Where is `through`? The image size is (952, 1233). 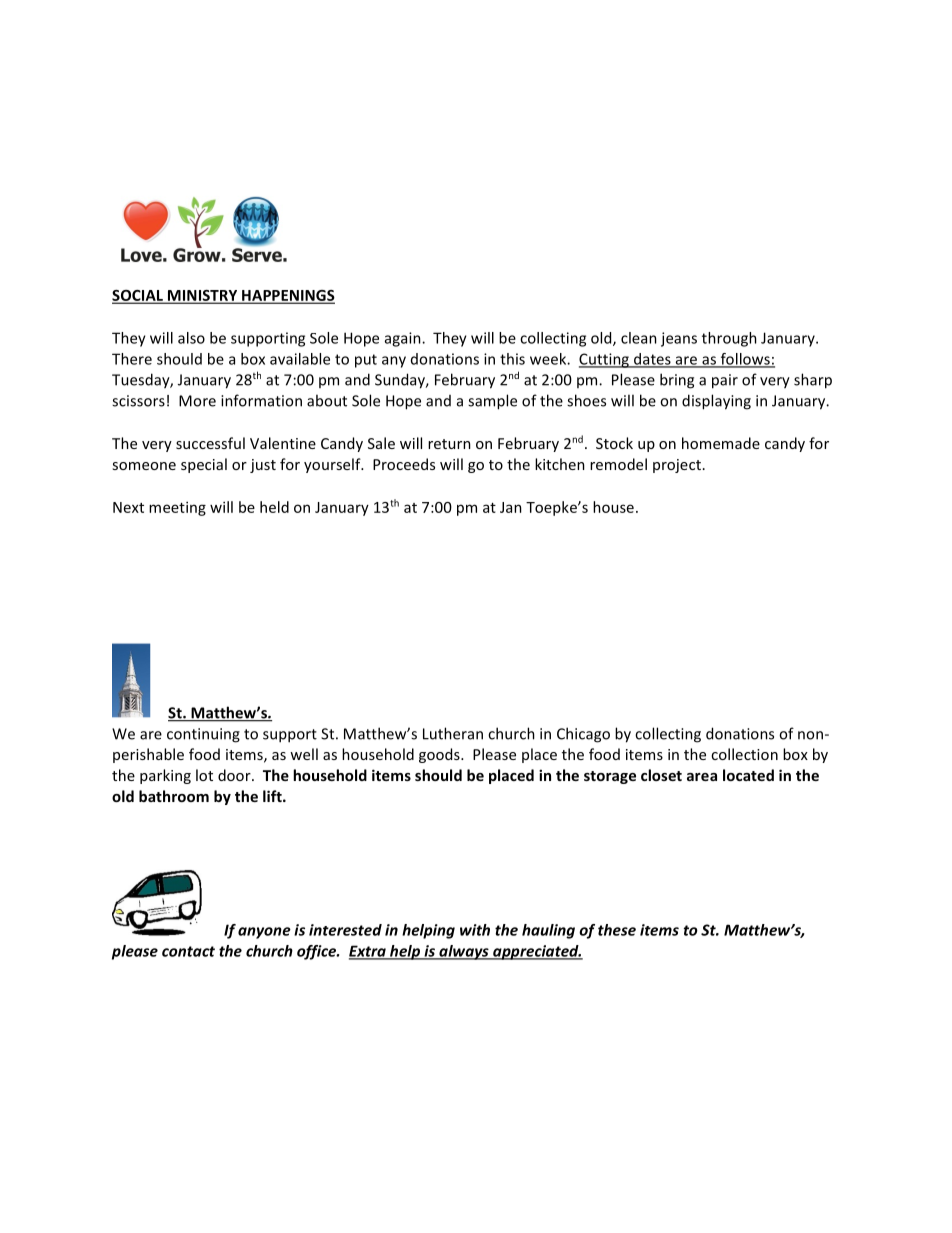
through is located at coordinates (729, 339).
